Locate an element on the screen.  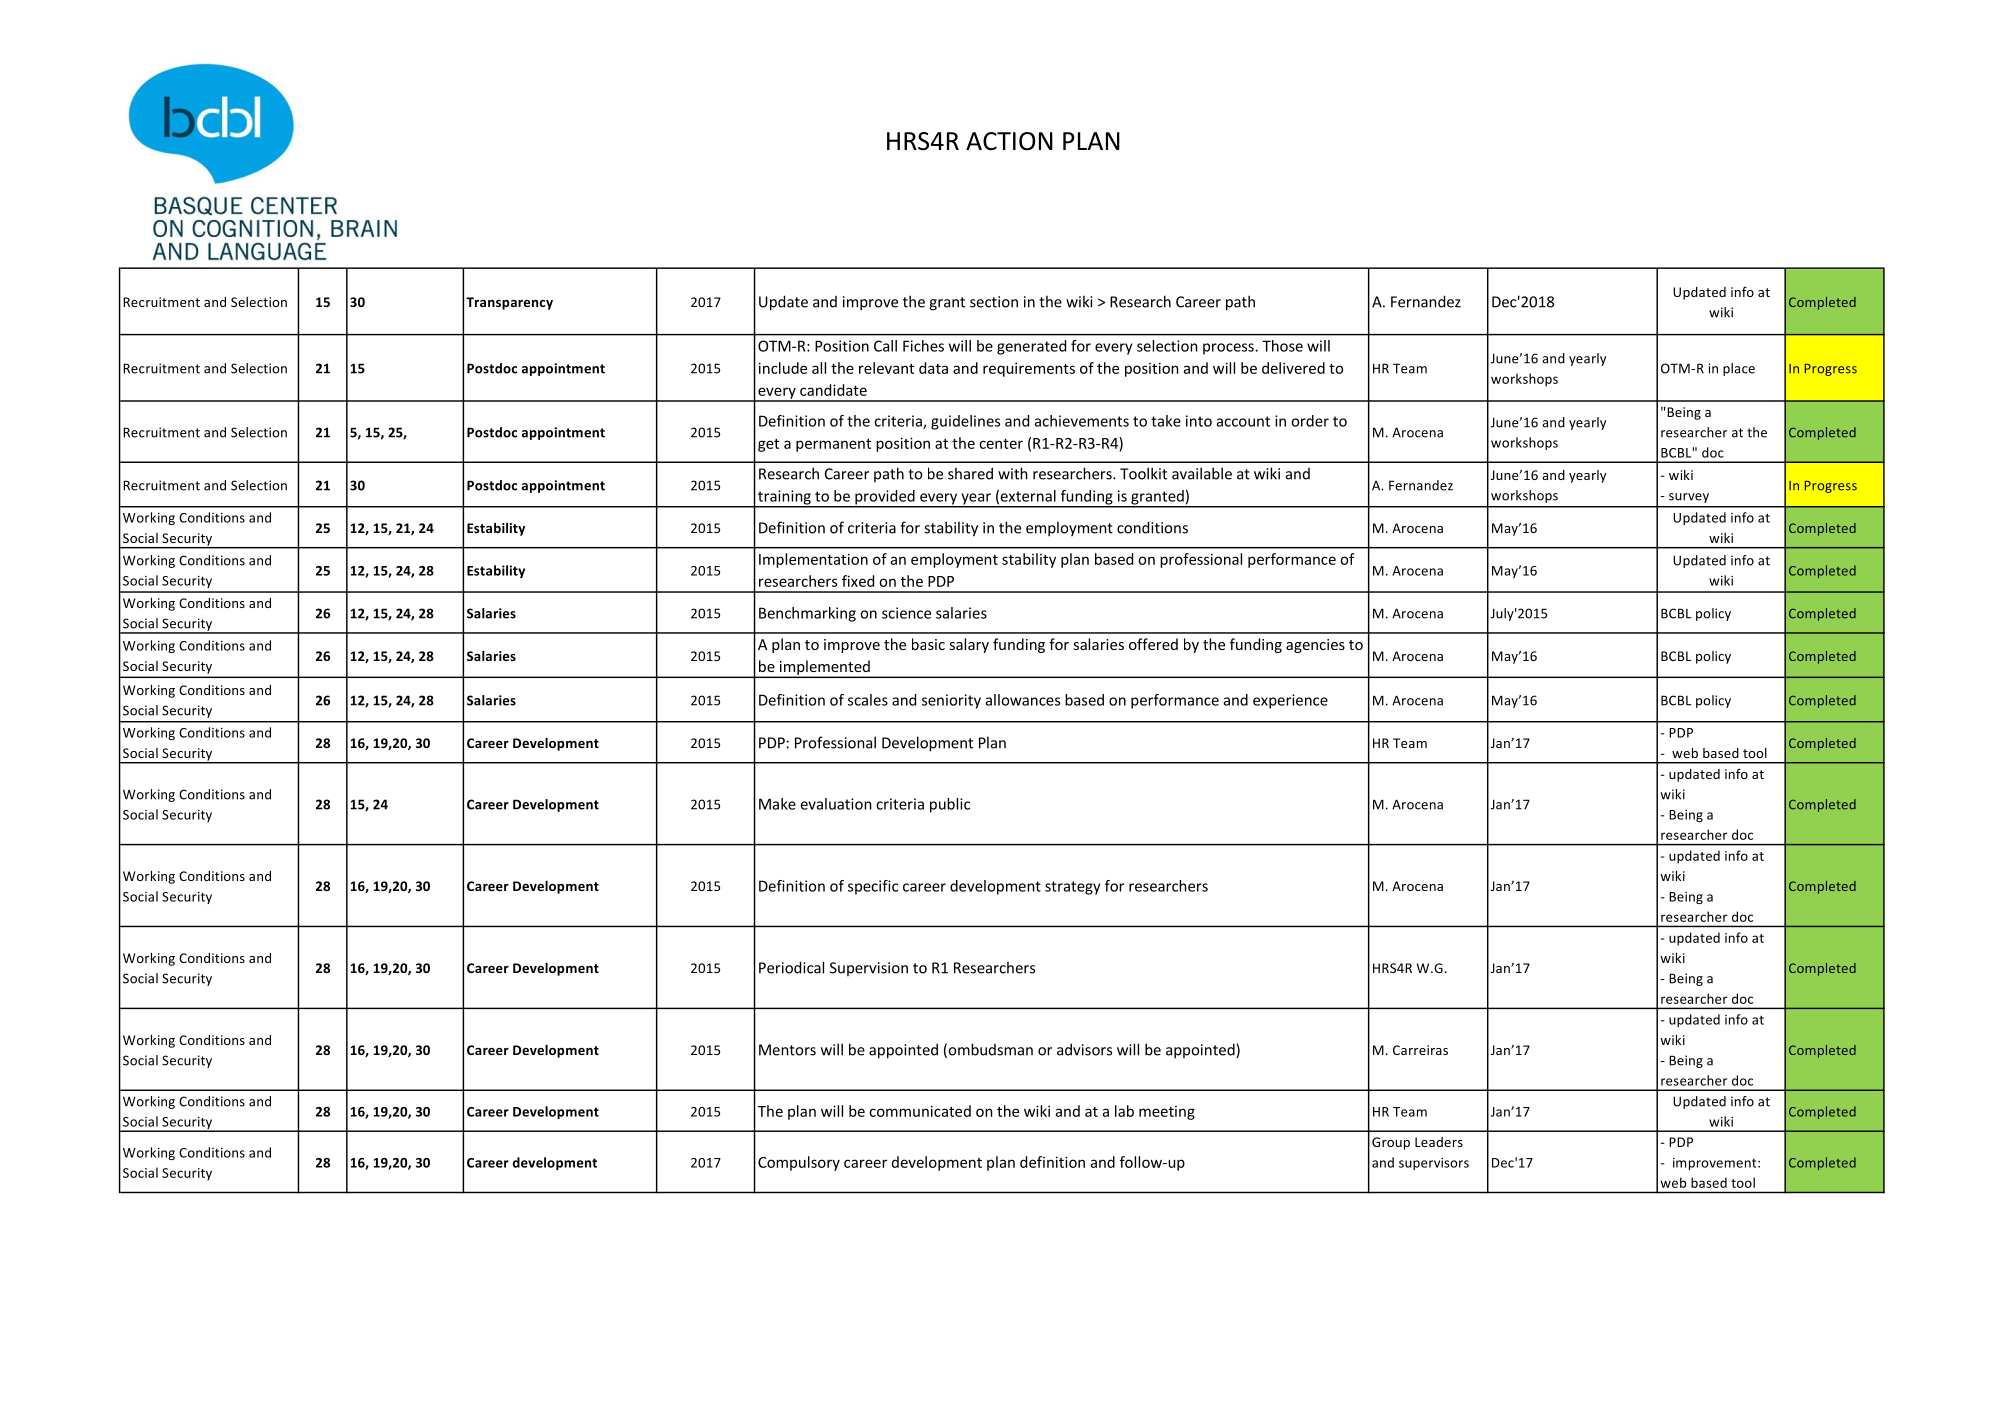
Leaders is located at coordinates (1439, 1142).
